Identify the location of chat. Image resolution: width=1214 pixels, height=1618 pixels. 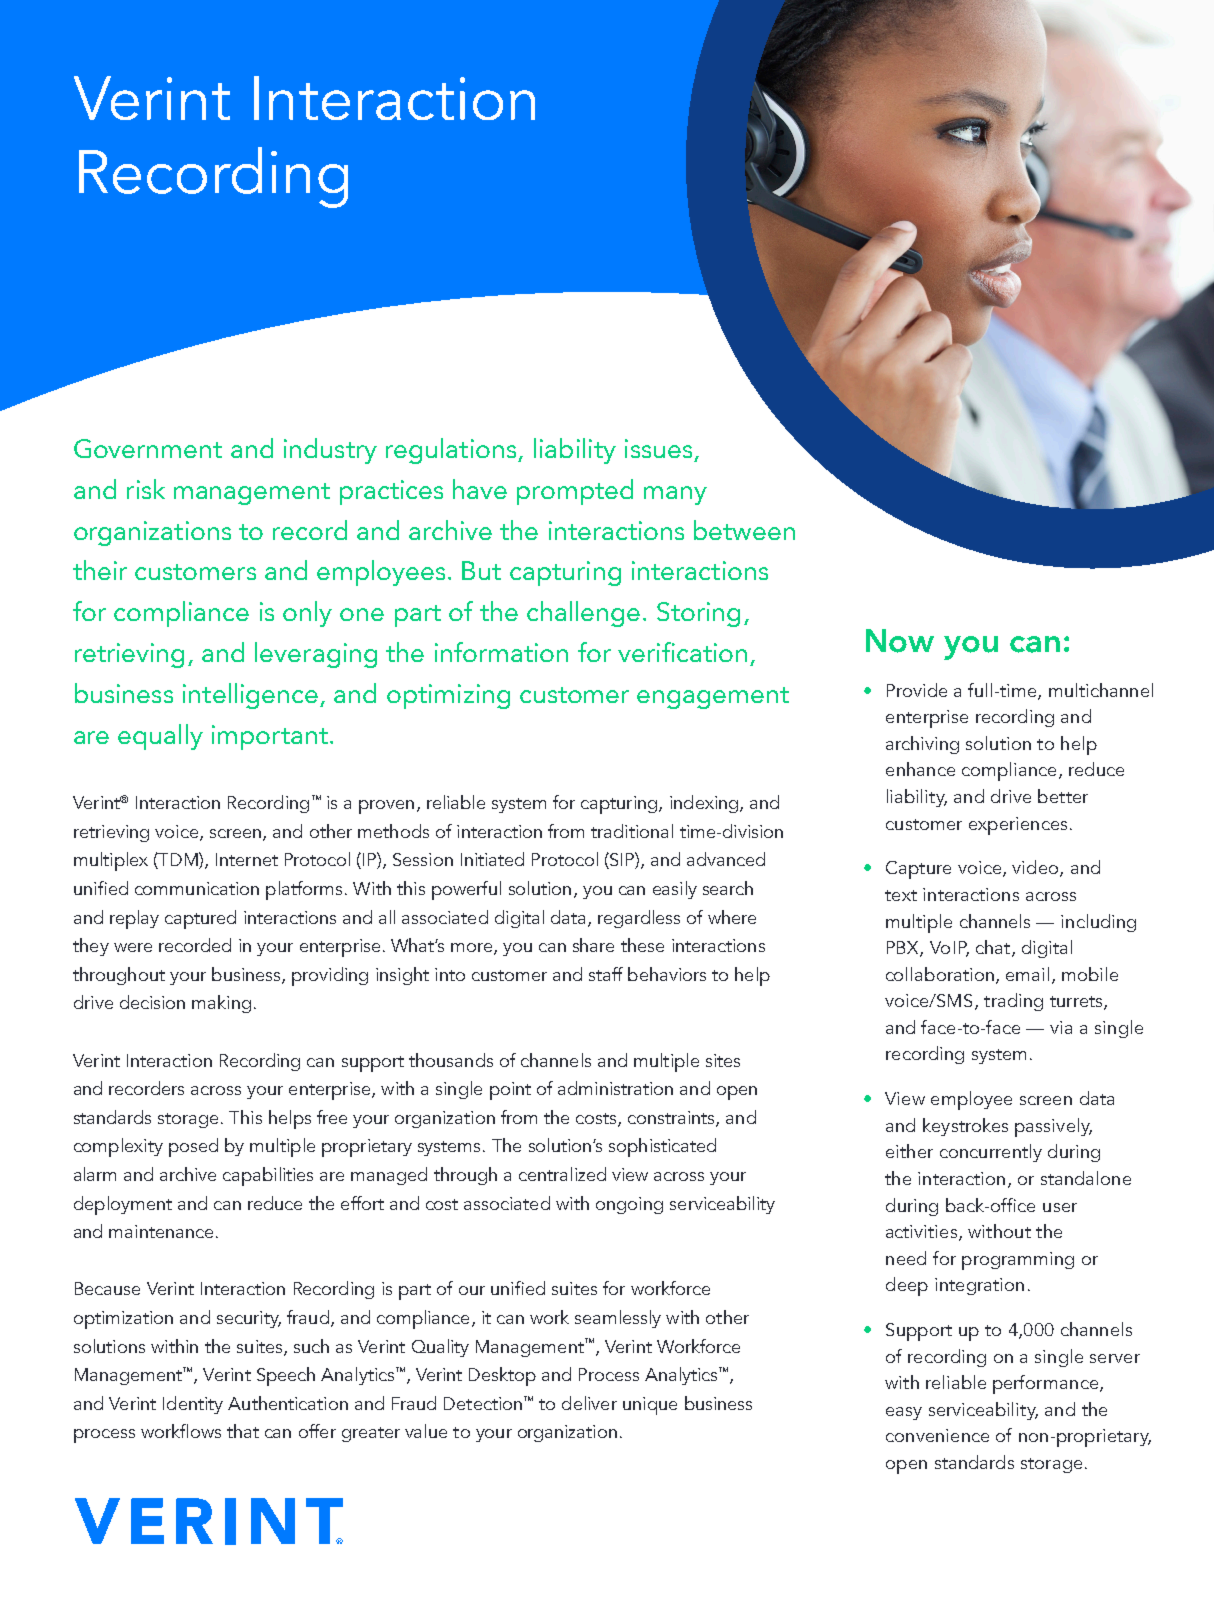
(994, 948).
